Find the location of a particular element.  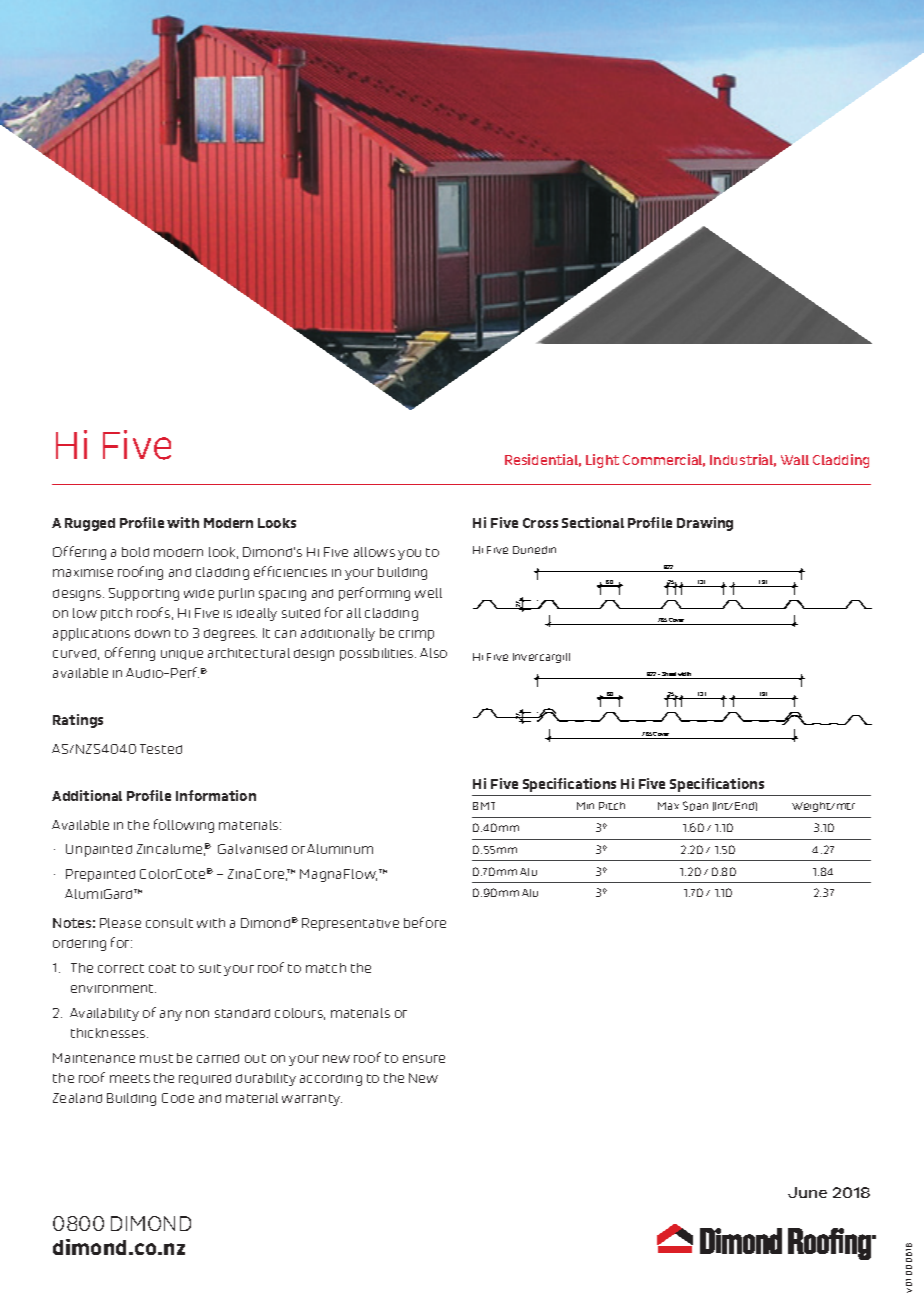

Also is located at coordinates (433, 653).
